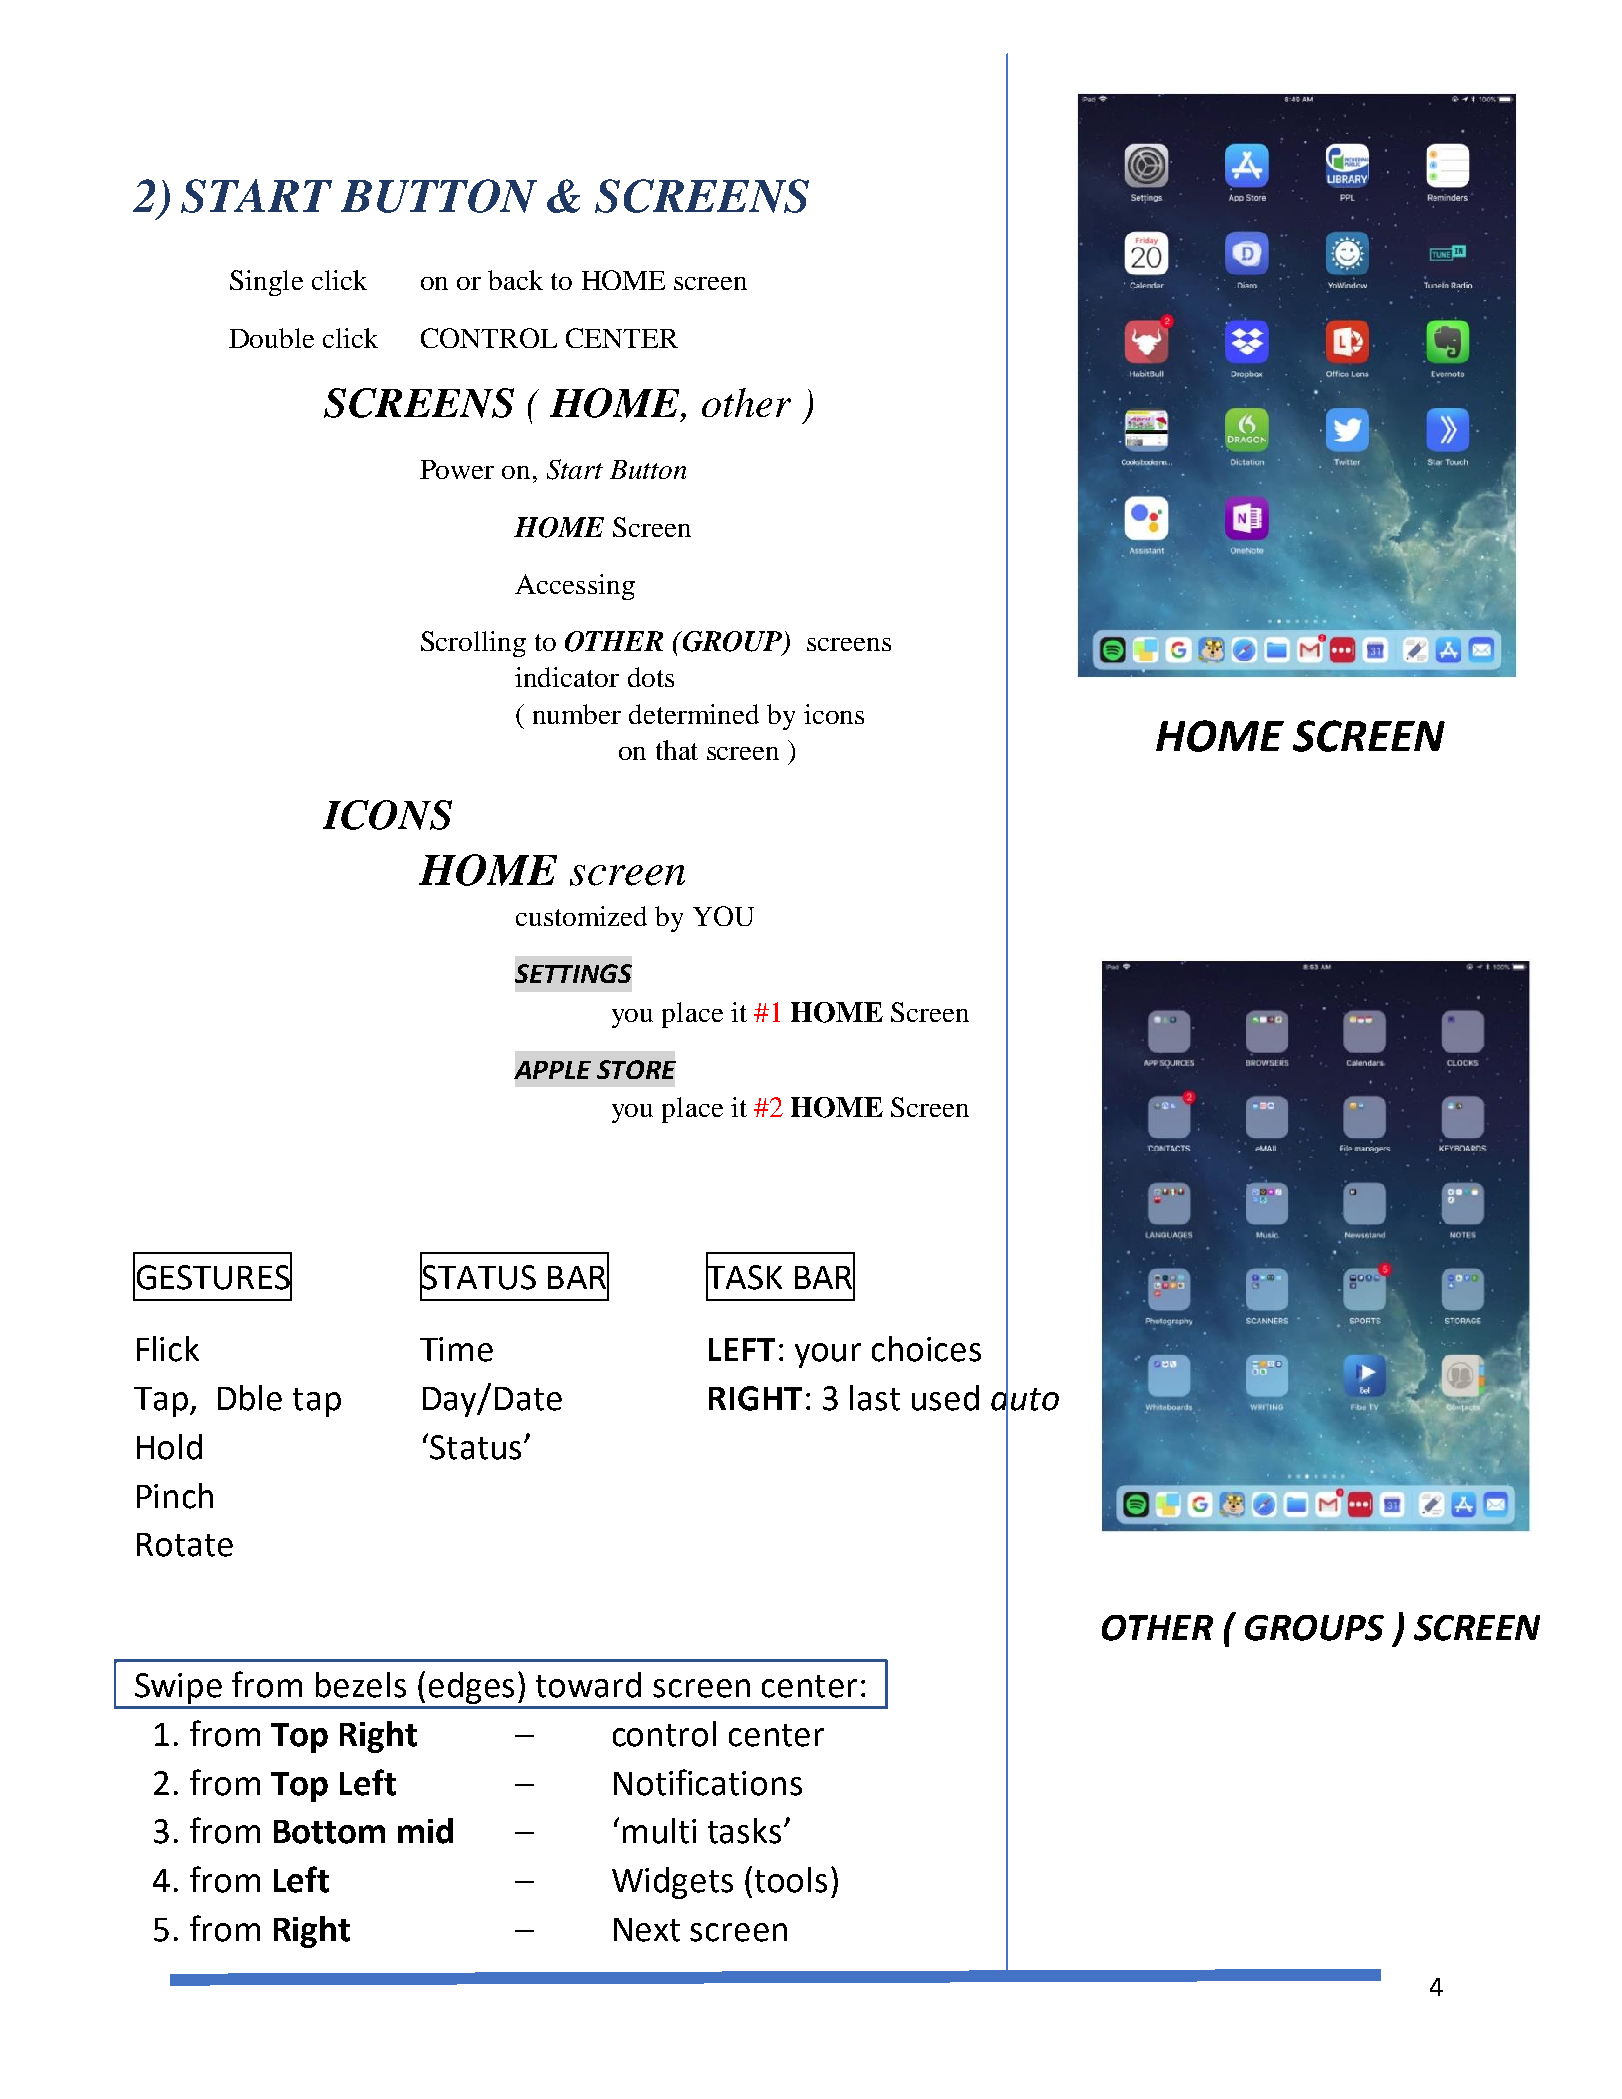  What do you see at coordinates (575, 587) in the image?
I see `Accessing` at bounding box center [575, 587].
